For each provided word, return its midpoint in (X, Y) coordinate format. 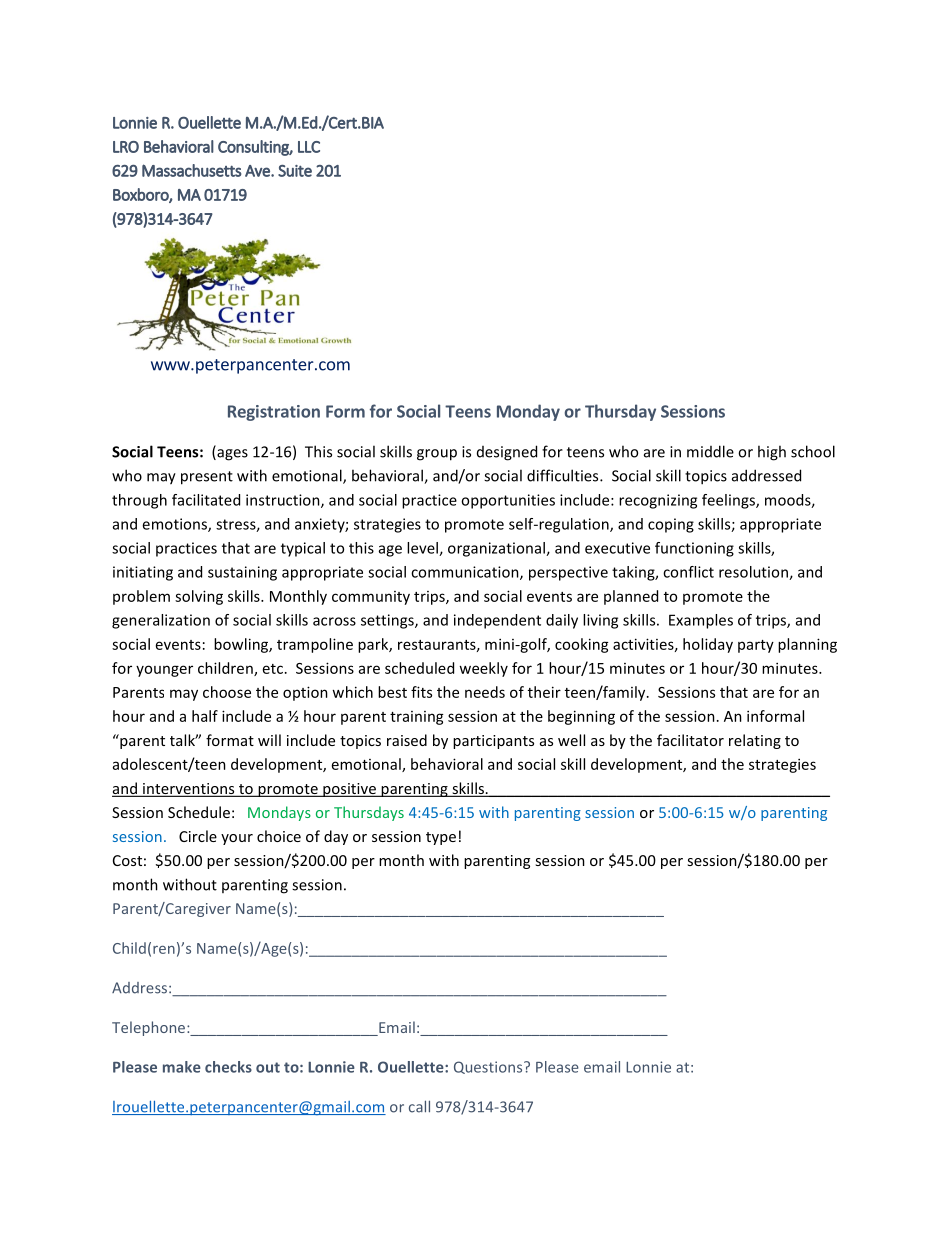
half (205, 716)
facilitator (690, 740)
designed (507, 453)
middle (710, 451)
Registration (274, 413)
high (772, 453)
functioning (694, 549)
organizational (497, 549)
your (237, 839)
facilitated (206, 500)
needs (485, 692)
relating (755, 741)
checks (228, 1067)
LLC (309, 147)
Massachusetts (192, 170)
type (441, 838)
